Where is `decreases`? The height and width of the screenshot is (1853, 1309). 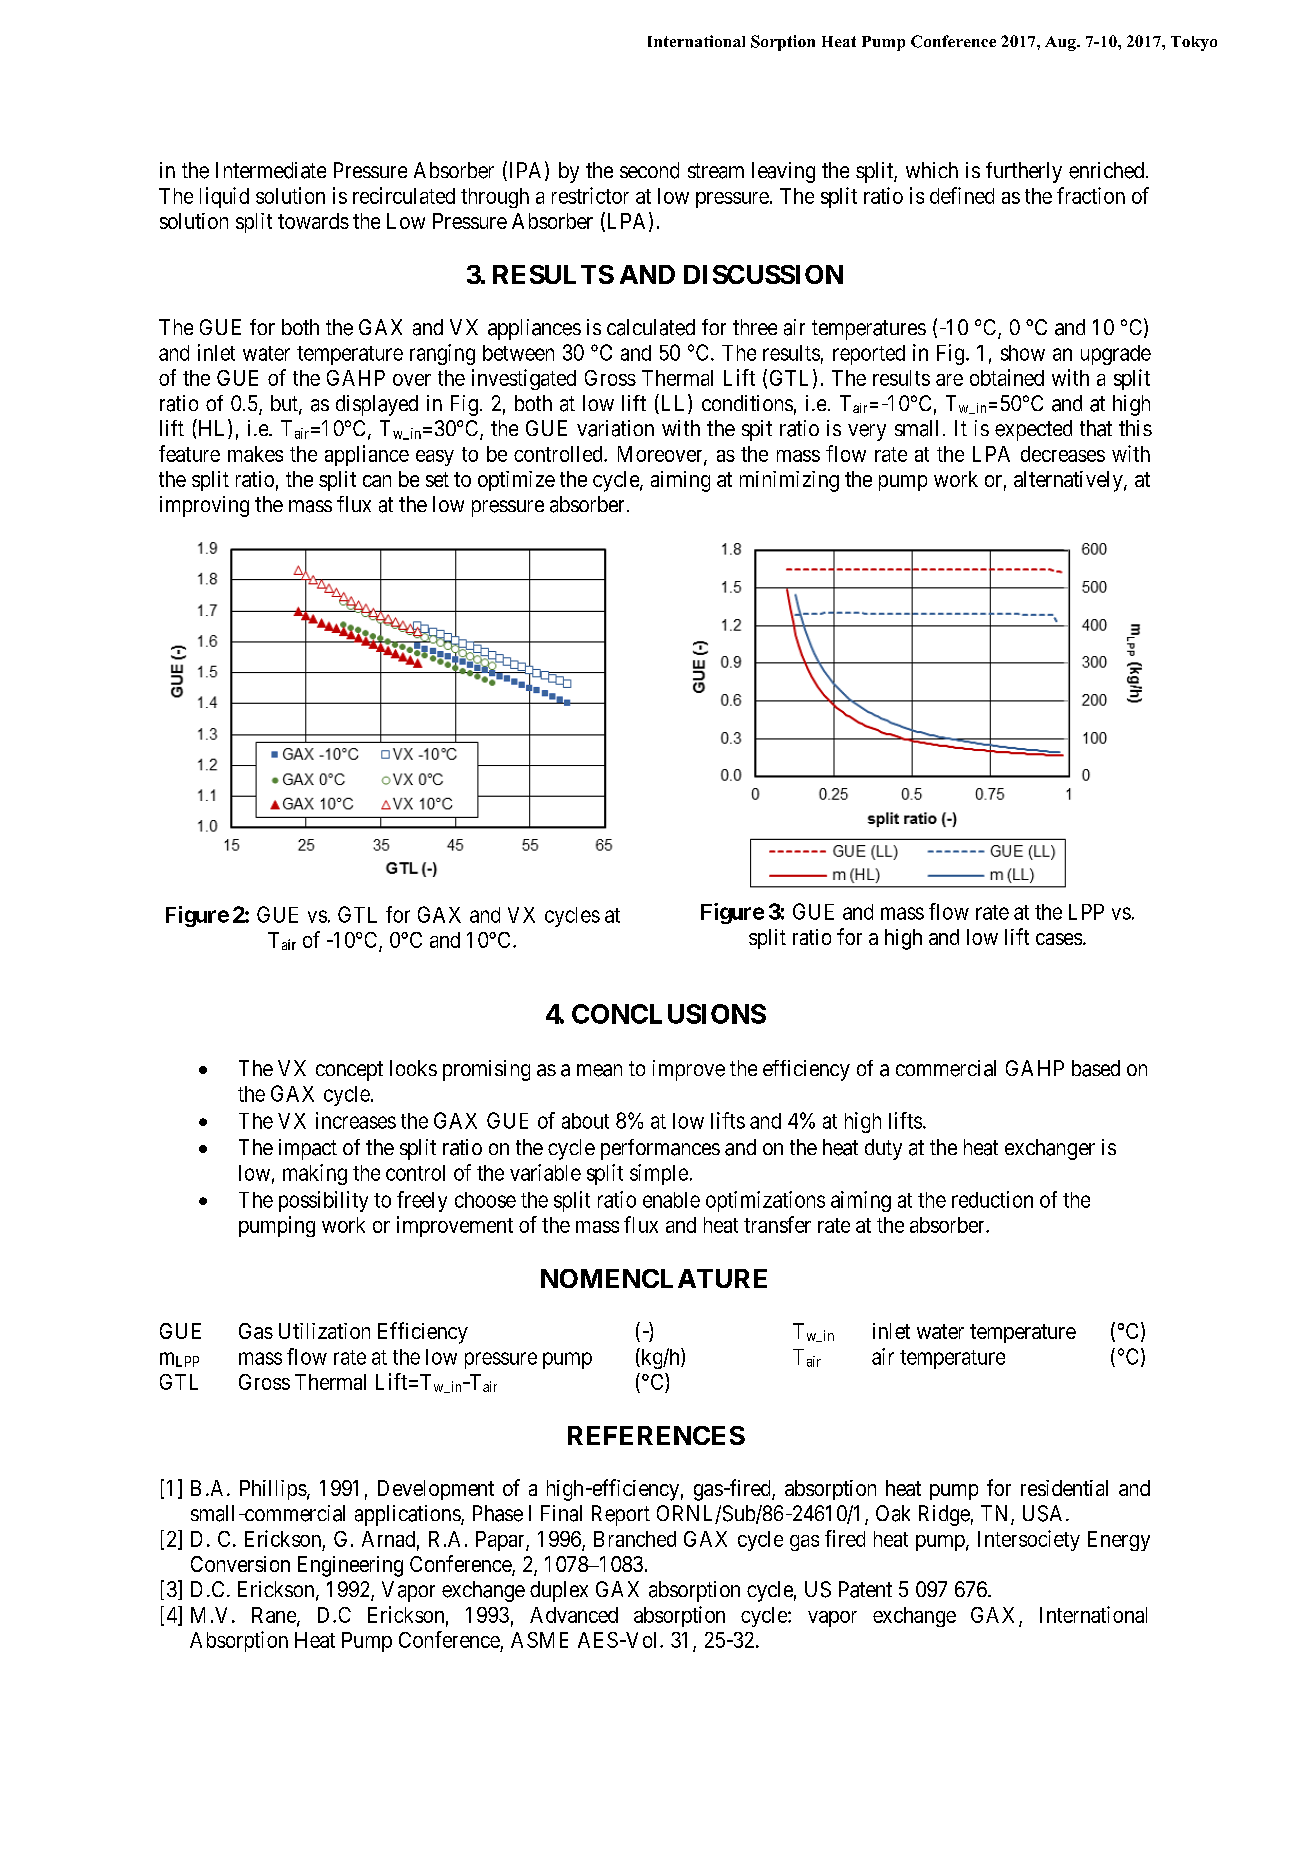 decreases is located at coordinates (1063, 454).
